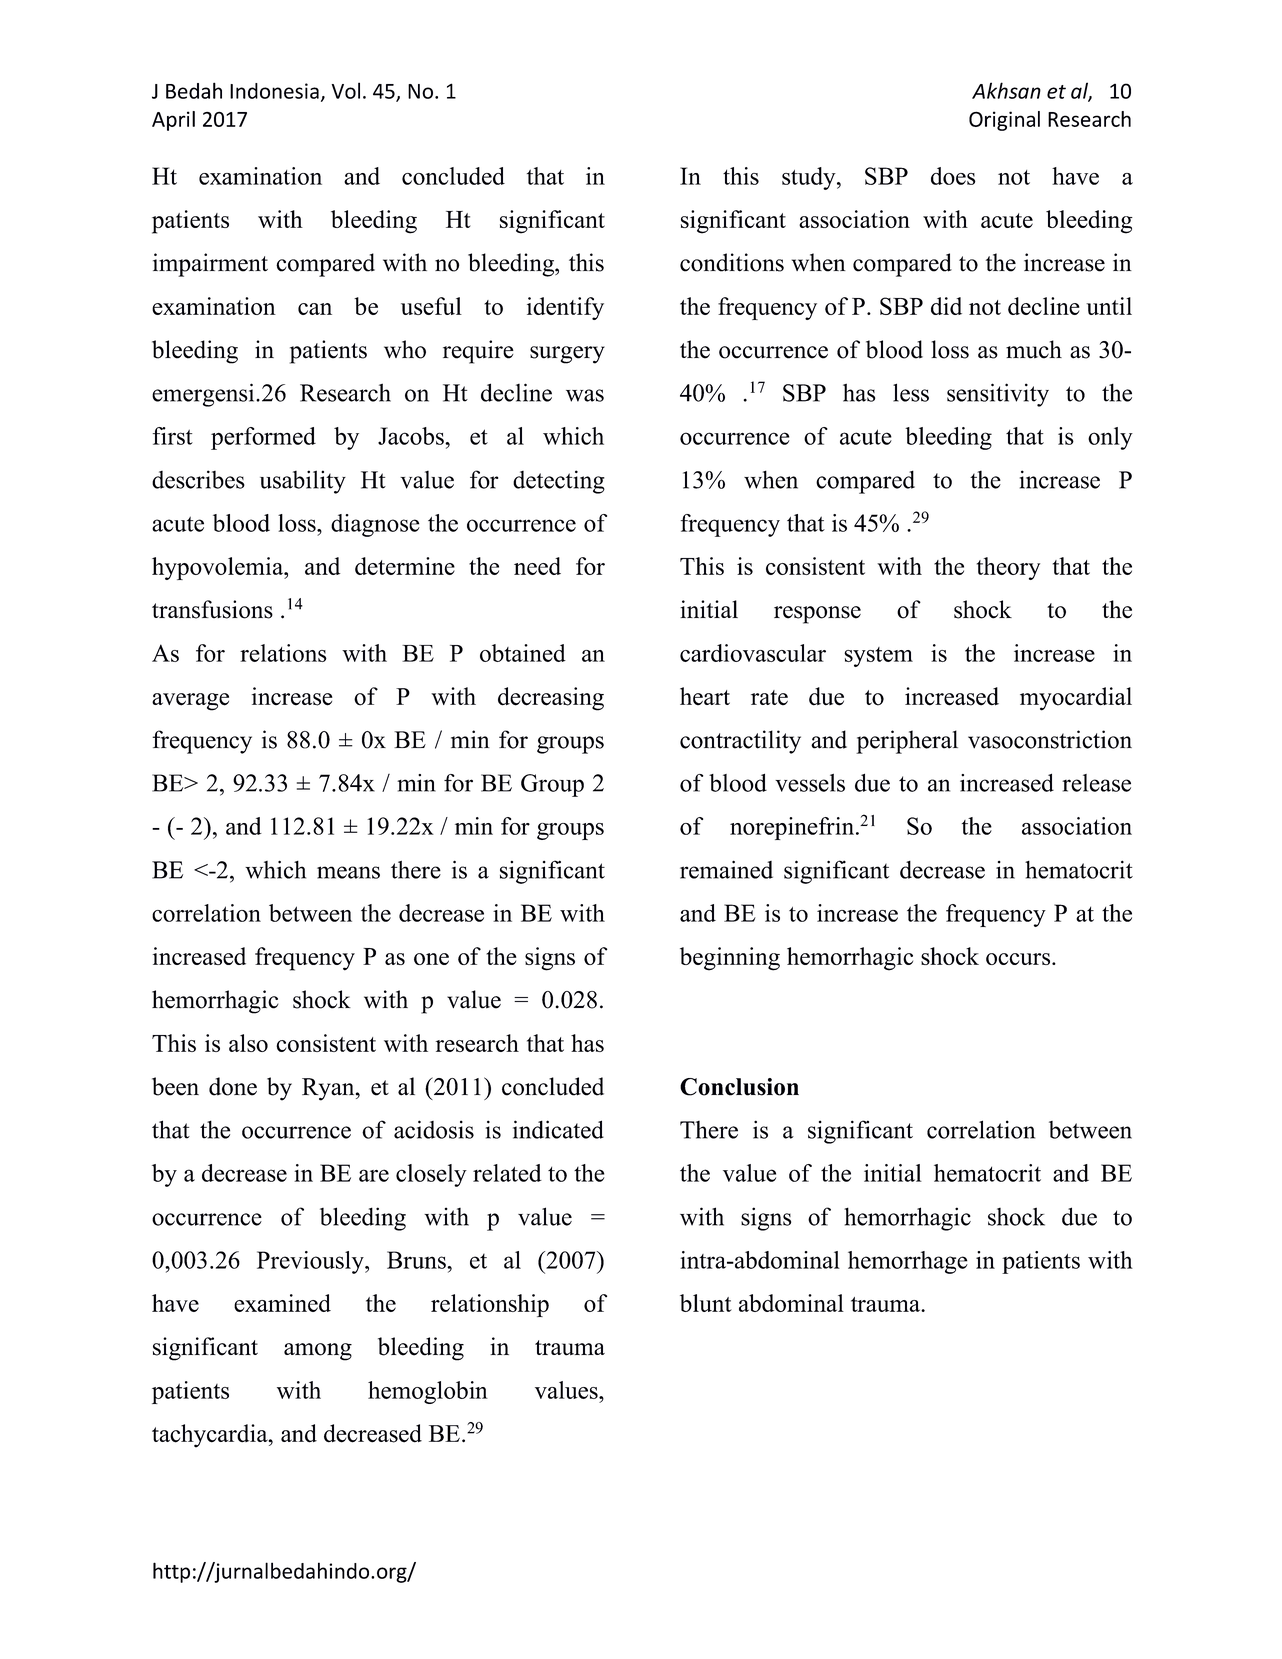 The image size is (1282, 1659). Describe the element at coordinates (1008, 568) in the document. I see `theory` at that location.
